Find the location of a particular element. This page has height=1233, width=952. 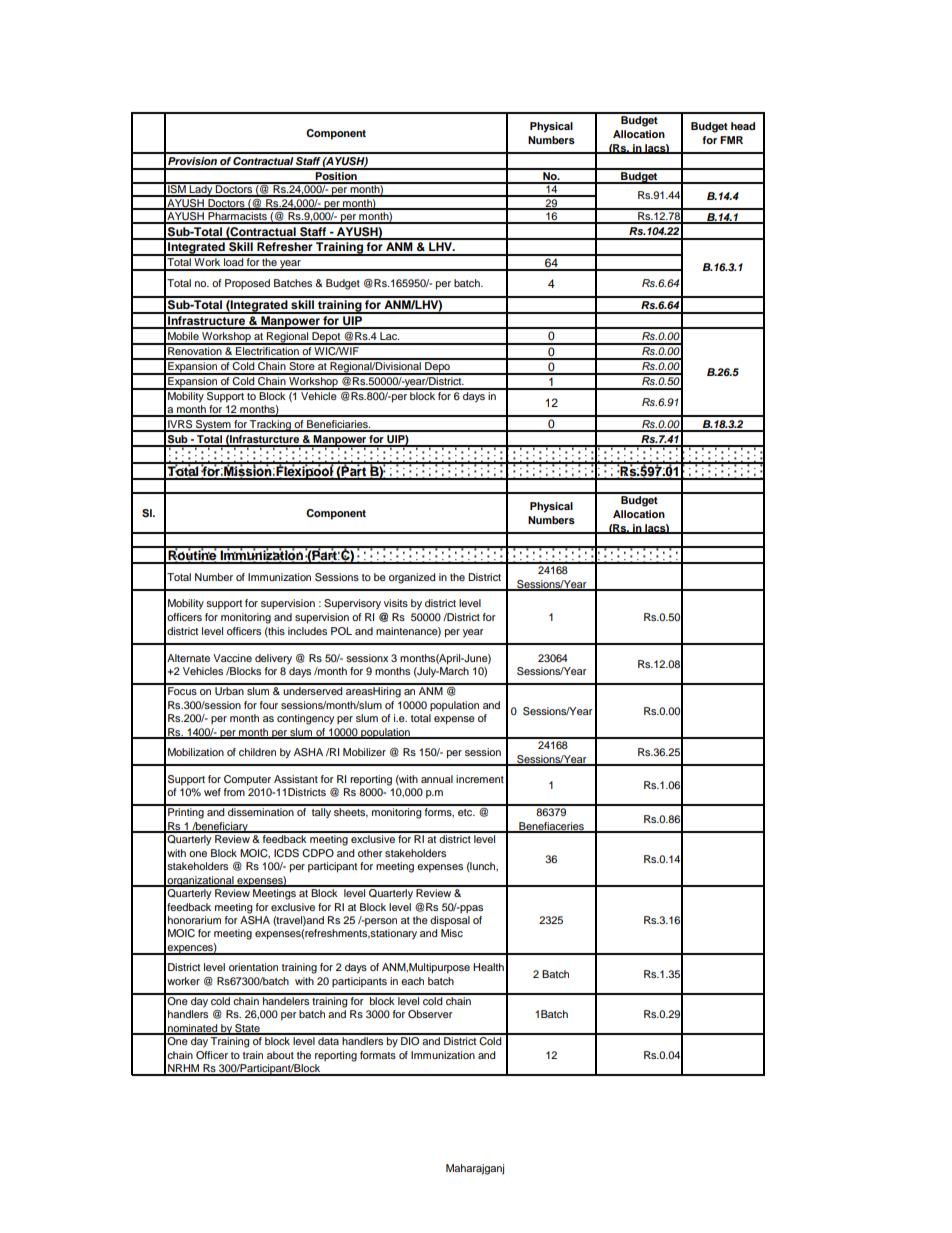

State is located at coordinates (247, 1029).
